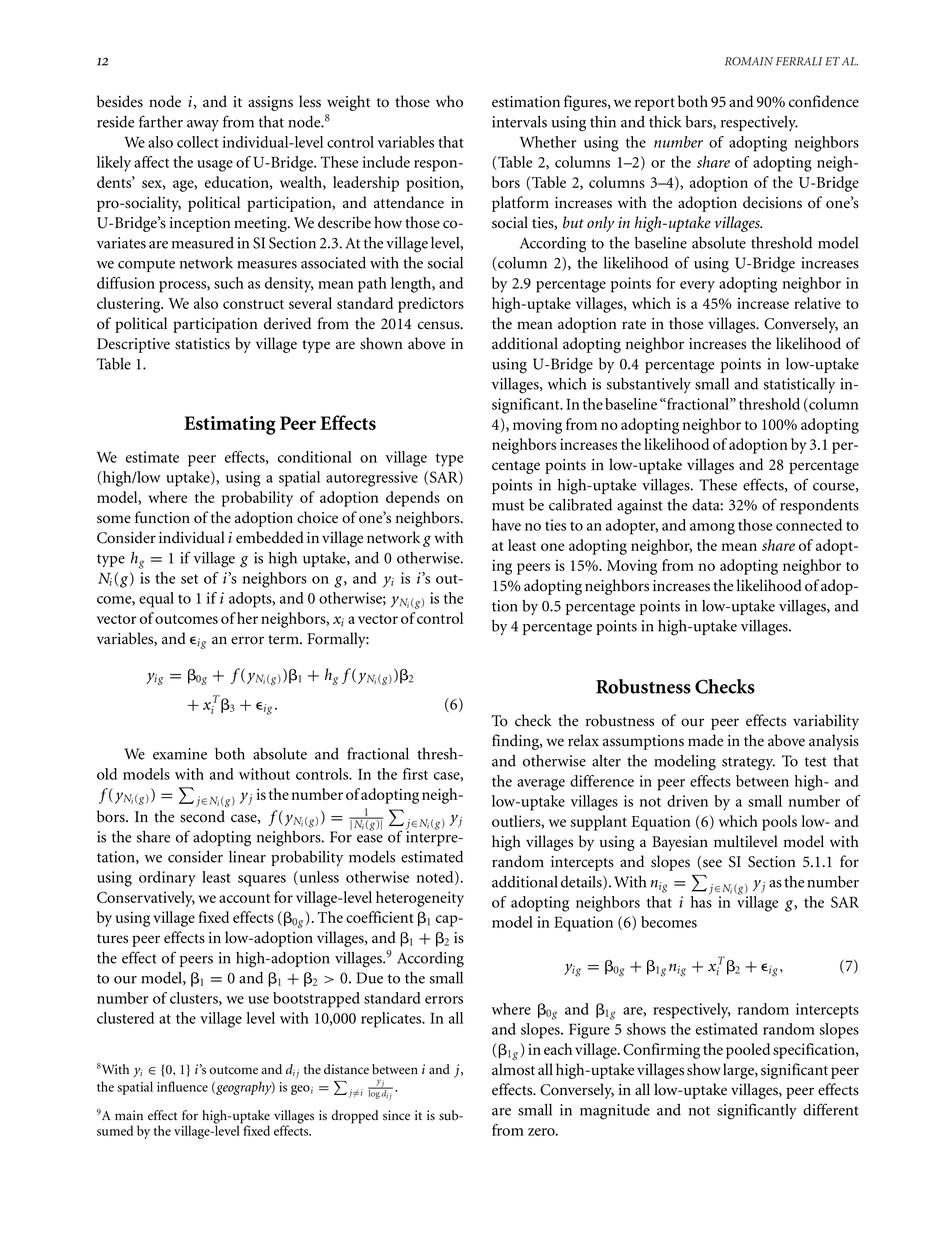 This document has height=1233, width=952. What do you see at coordinates (739, 1071) in the document?
I see `large` at bounding box center [739, 1071].
